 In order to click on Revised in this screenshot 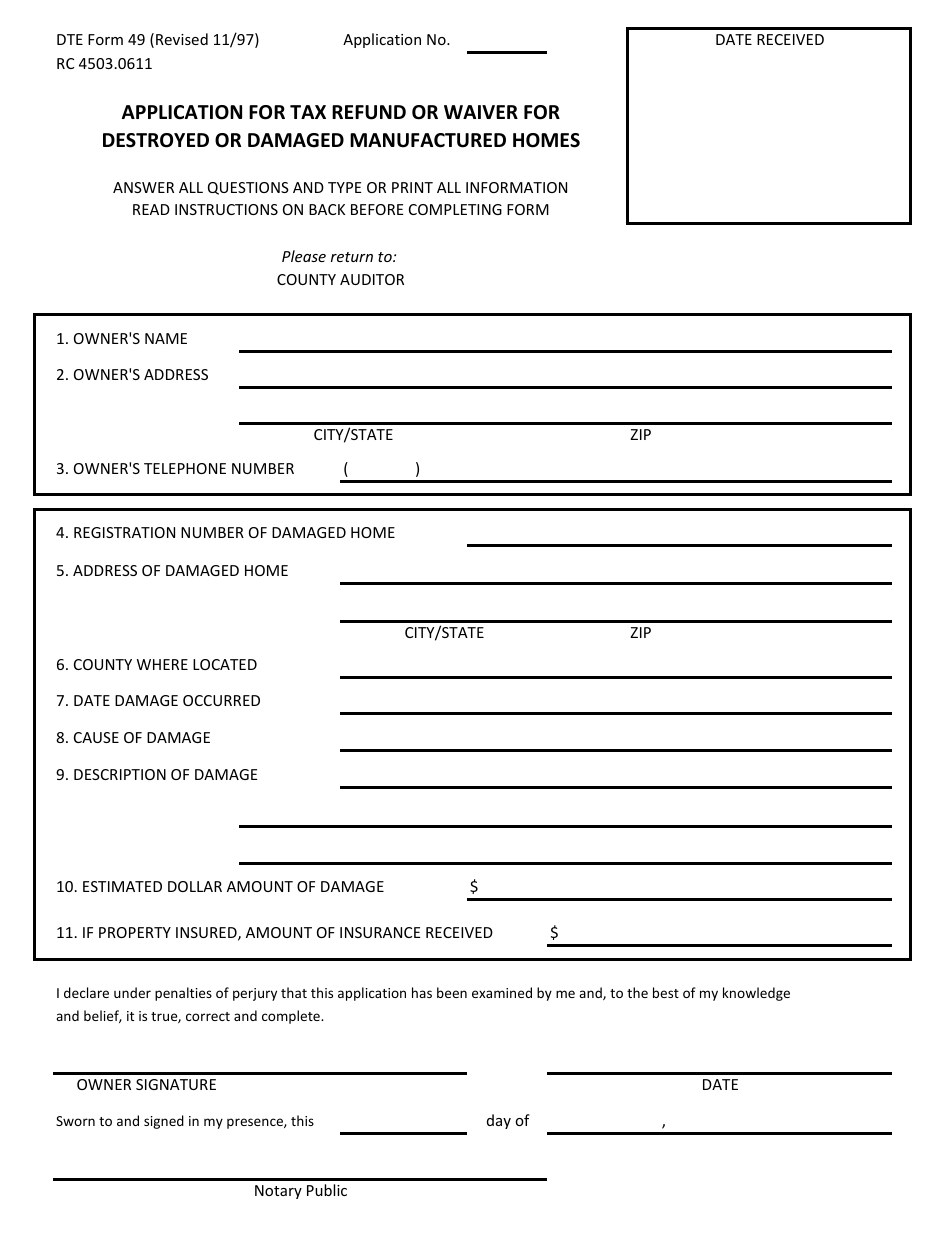, I will do `click(182, 39)`.
